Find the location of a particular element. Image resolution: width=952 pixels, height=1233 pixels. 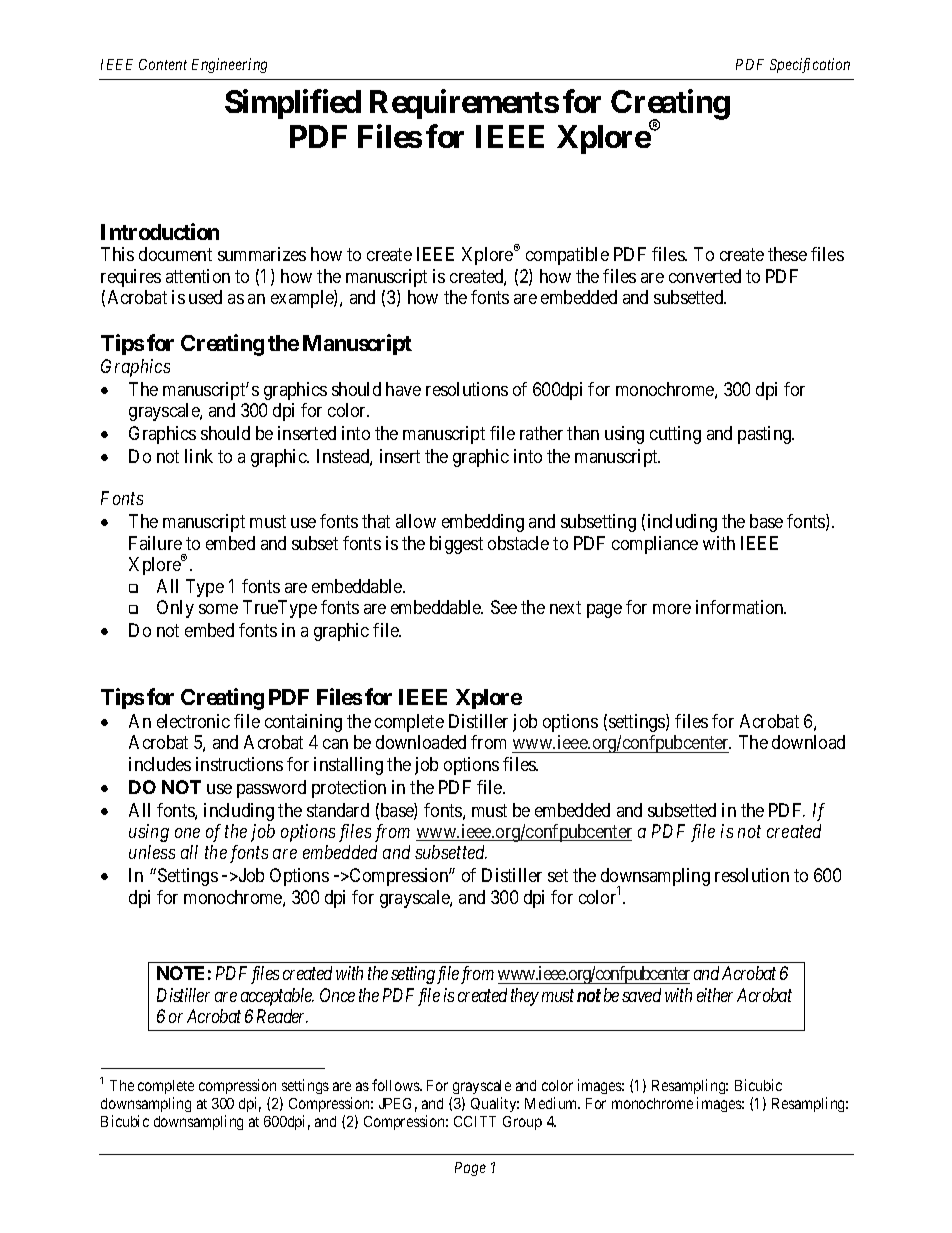

one is located at coordinates (187, 833).
